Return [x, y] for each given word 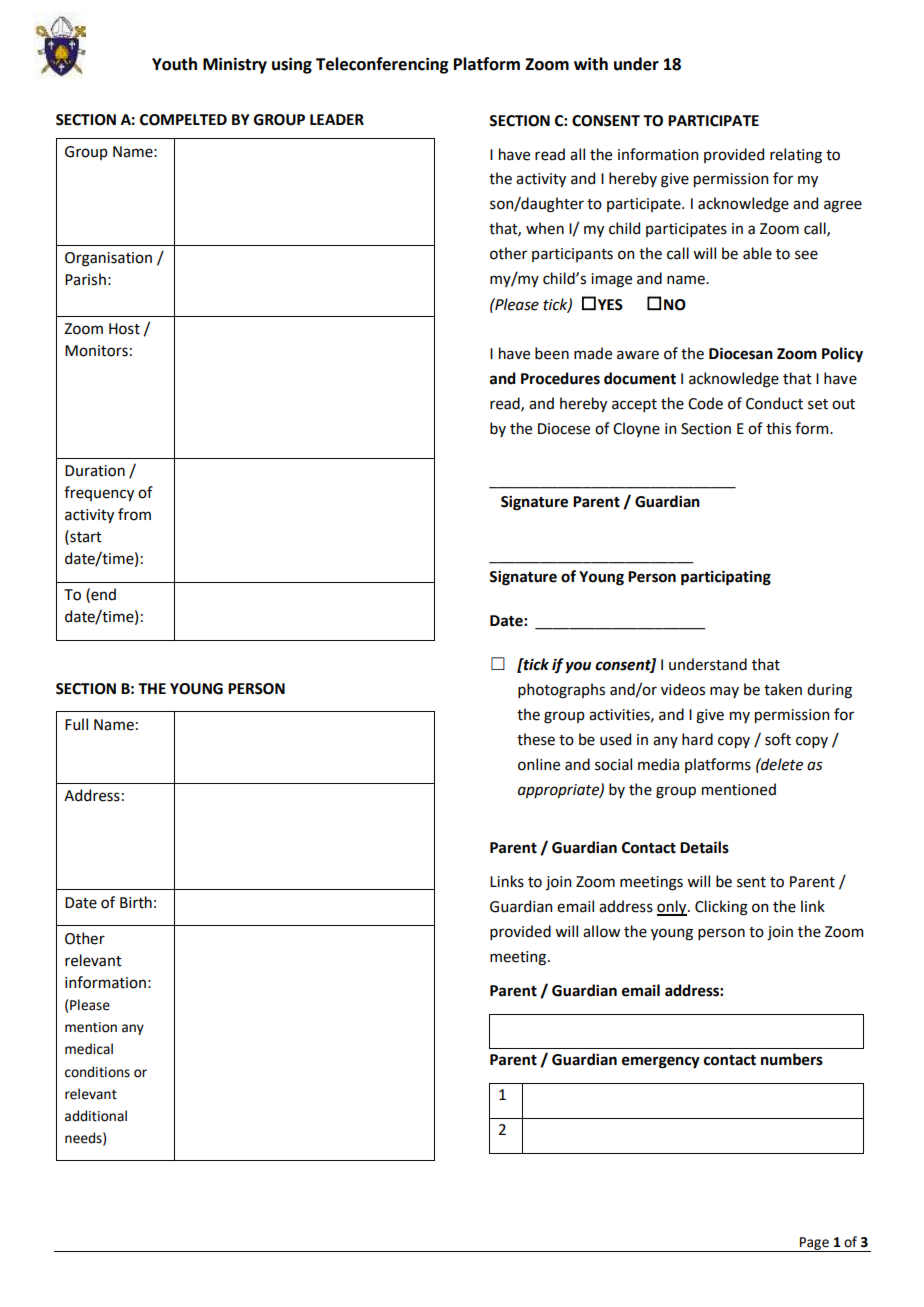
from [134, 514]
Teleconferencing [382, 65]
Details [704, 847]
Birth [136, 902]
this [778, 428]
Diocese [564, 429]
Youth [174, 64]
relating [796, 156]
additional [96, 1116]
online [539, 764]
